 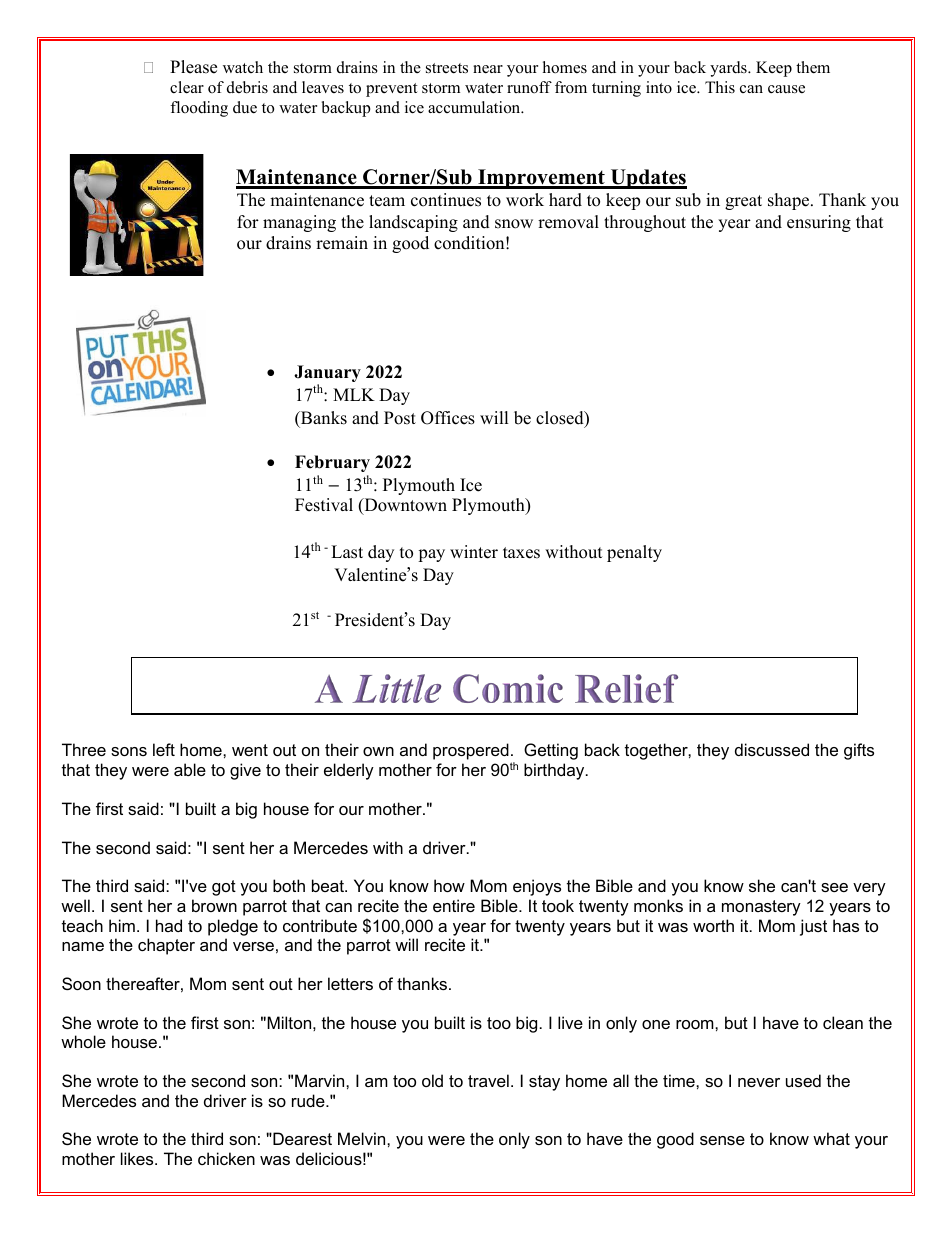 What do you see at coordinates (471, 751) in the screenshot?
I see `prospered` at bounding box center [471, 751].
